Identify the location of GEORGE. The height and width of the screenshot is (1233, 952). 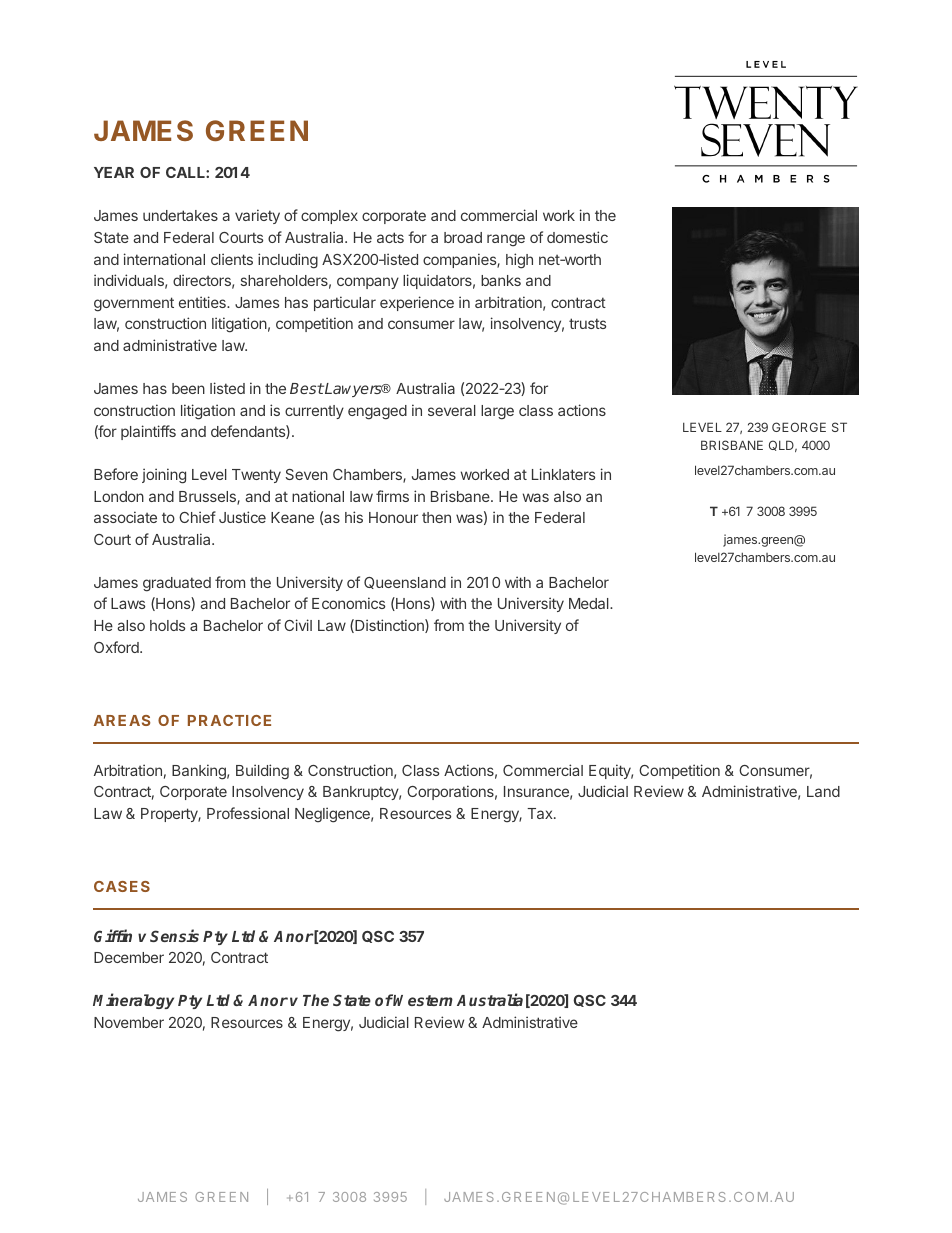
(799, 427).
